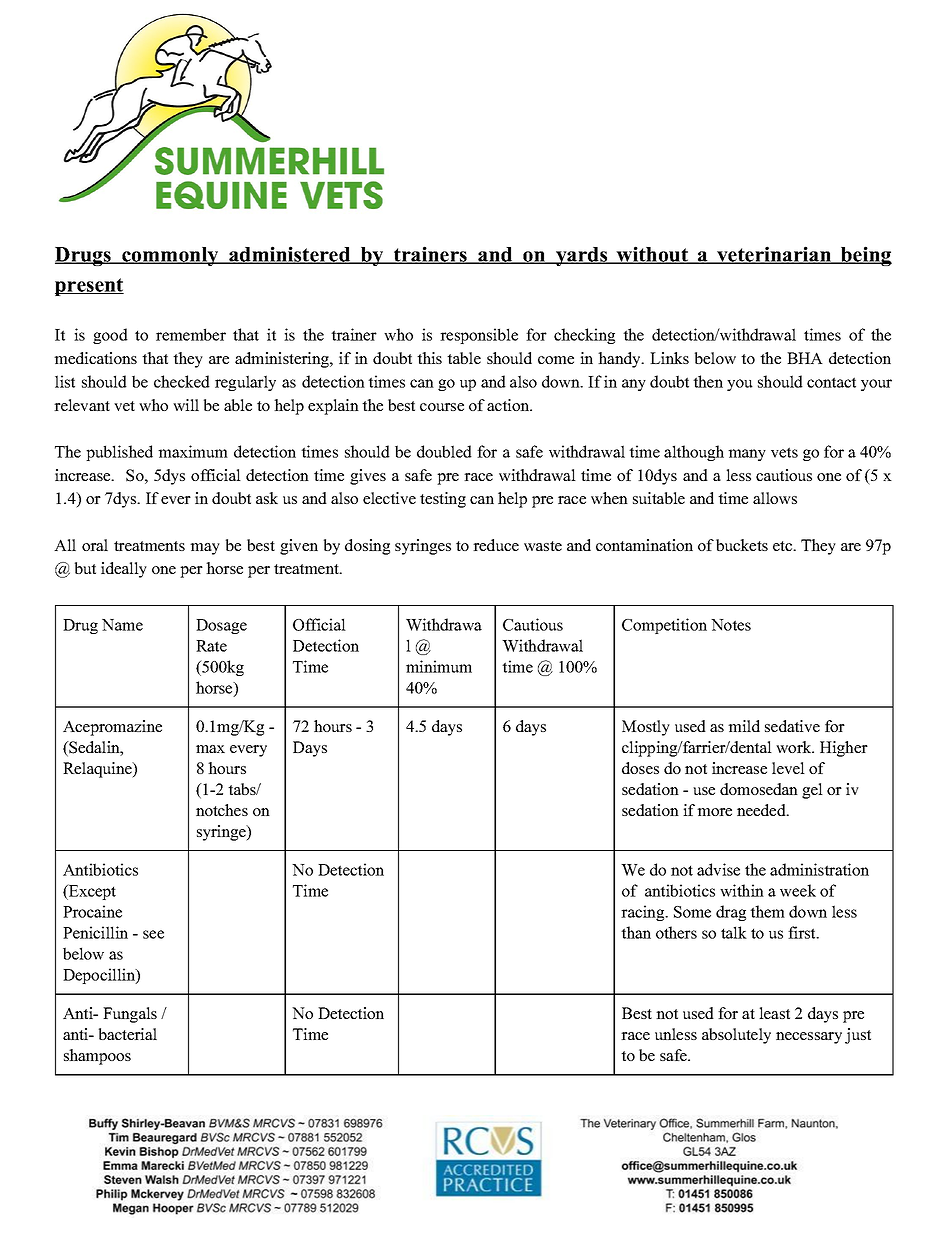 This page has height=1233, width=952. Describe the element at coordinates (97, 1057) in the page. I see `shampoos` at that location.
